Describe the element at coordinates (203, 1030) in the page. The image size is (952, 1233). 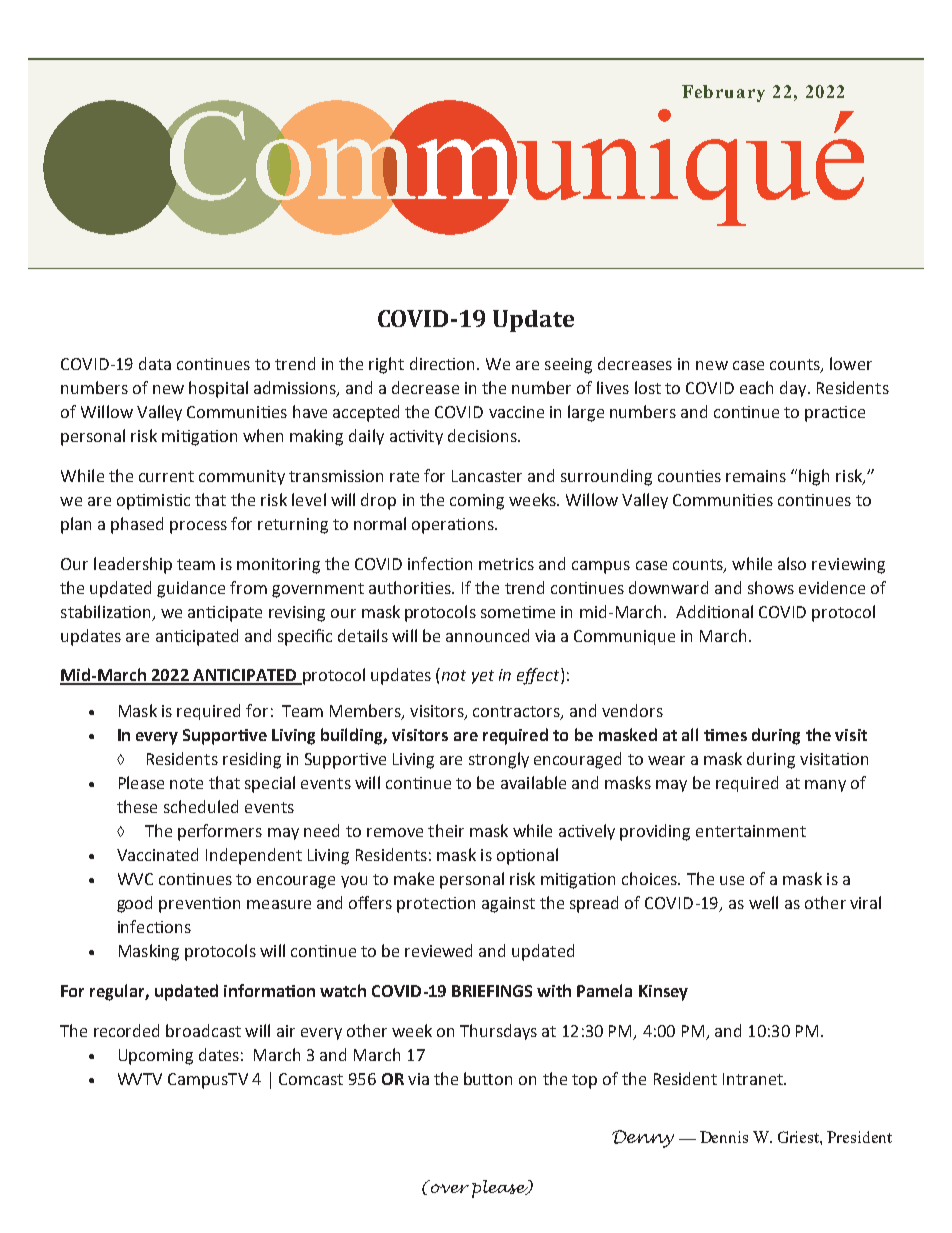
I see `broadcast` at that location.
